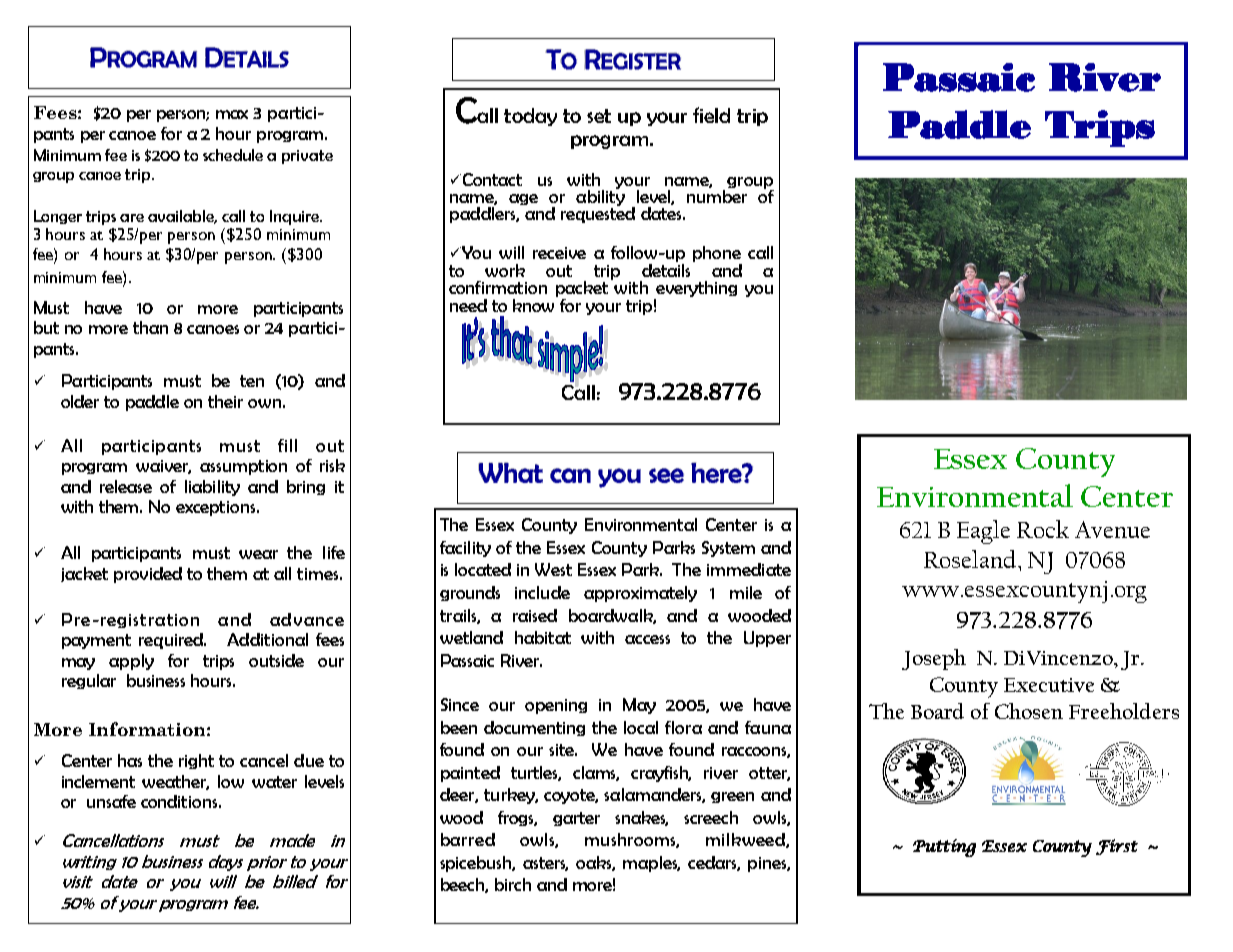  Describe the element at coordinates (711, 115) in the document. I see `field` at that location.
